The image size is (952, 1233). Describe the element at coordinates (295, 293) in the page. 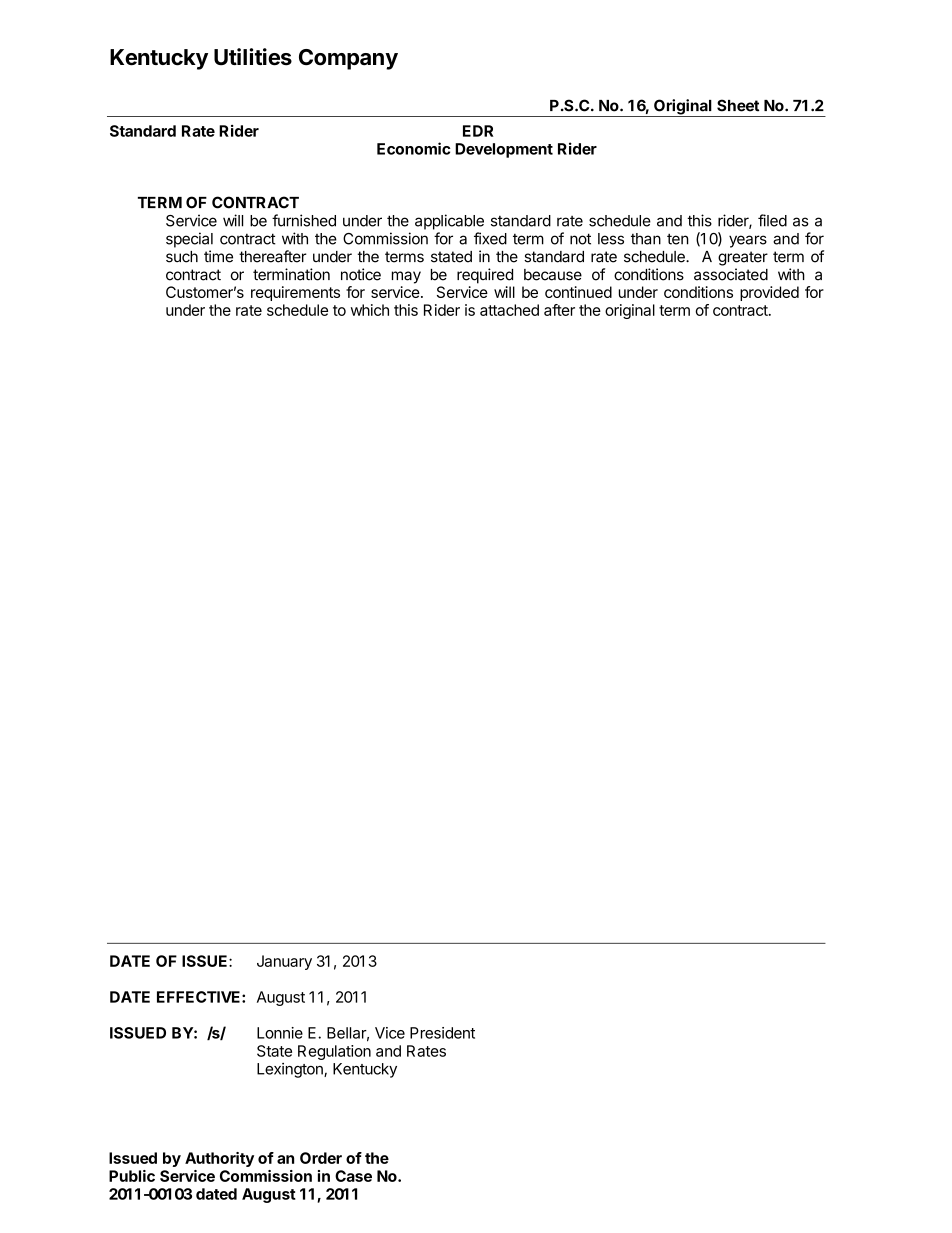

I see `requirements` at that location.
